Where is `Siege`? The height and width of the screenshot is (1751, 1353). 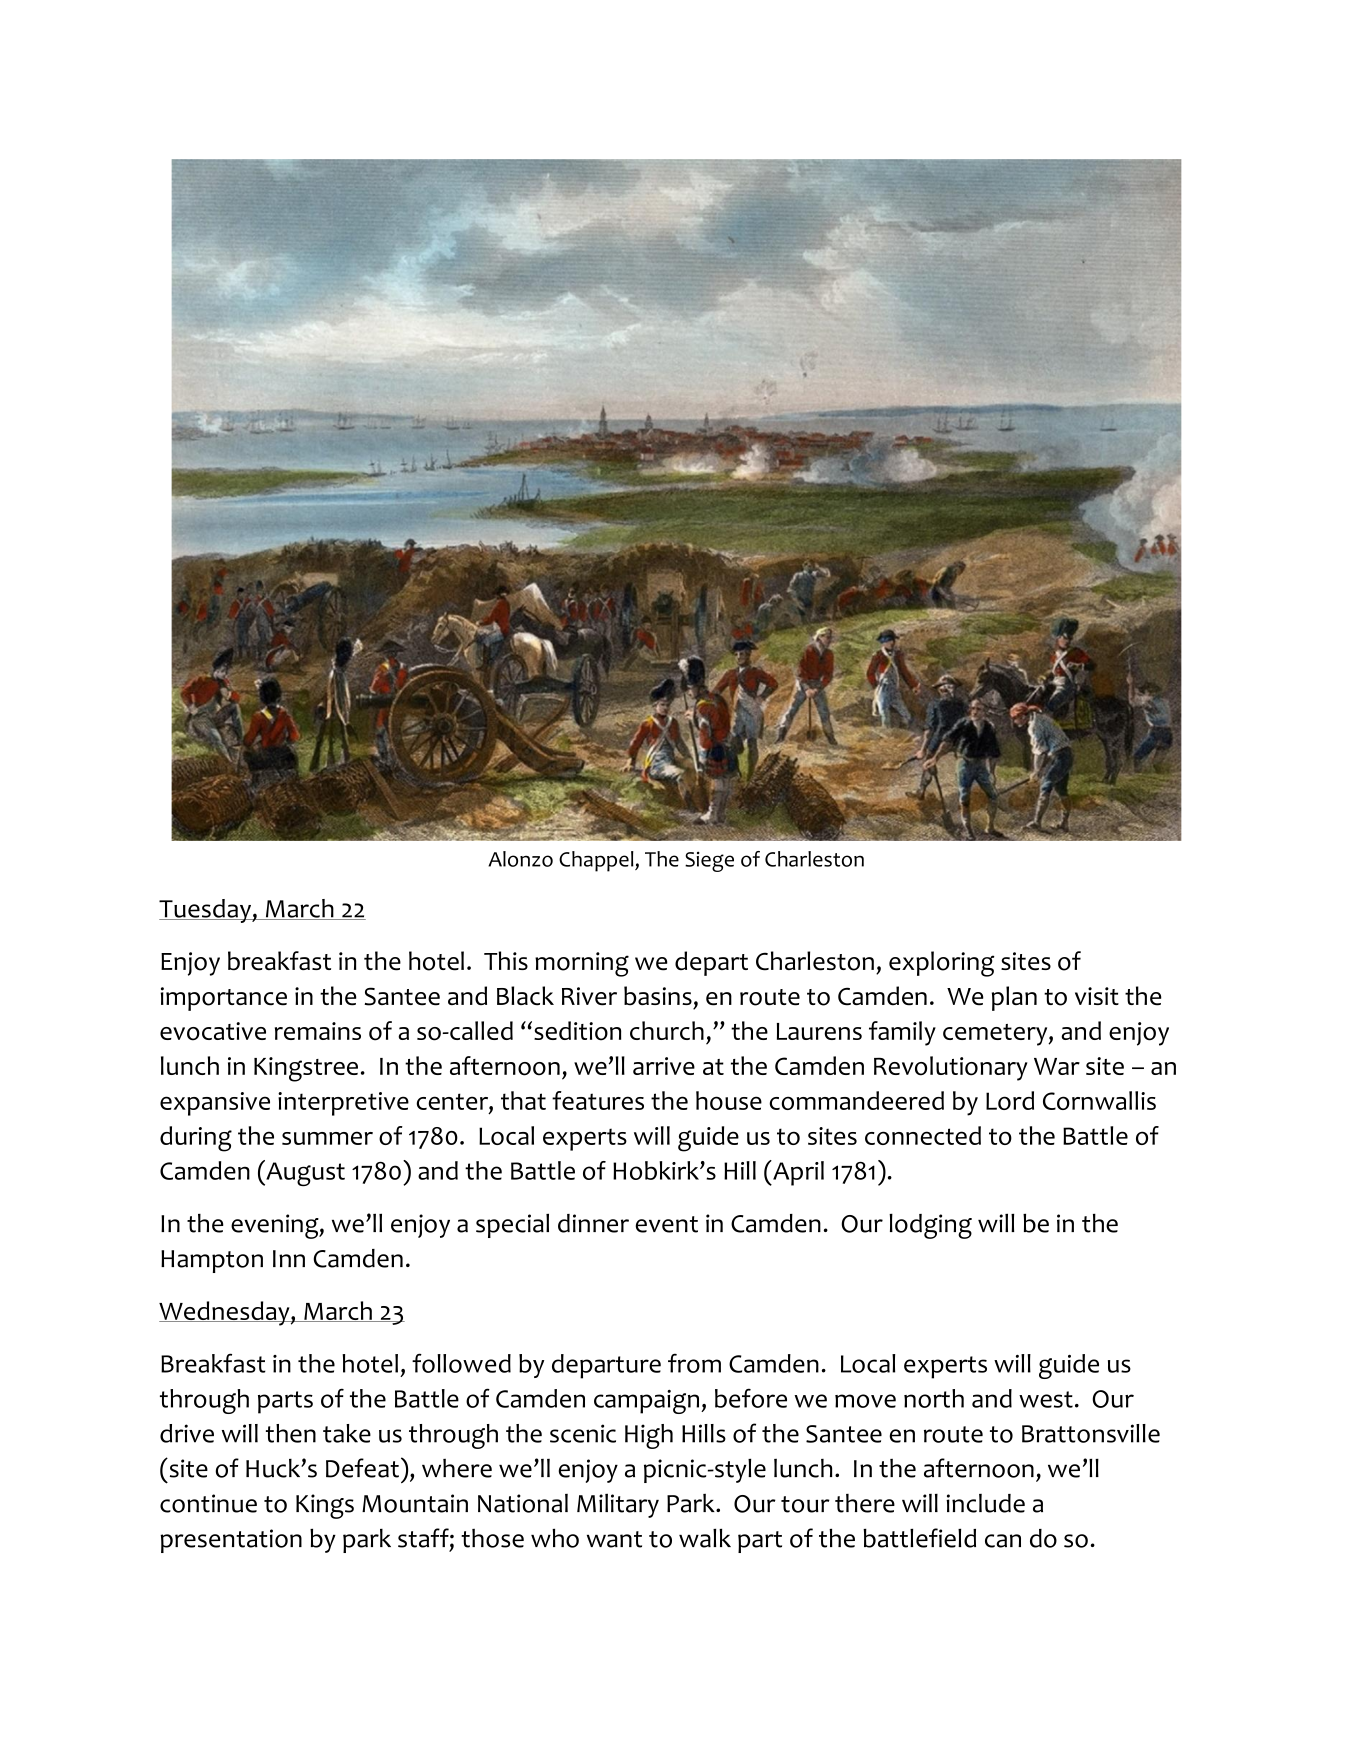
Siege is located at coordinates (709, 861).
